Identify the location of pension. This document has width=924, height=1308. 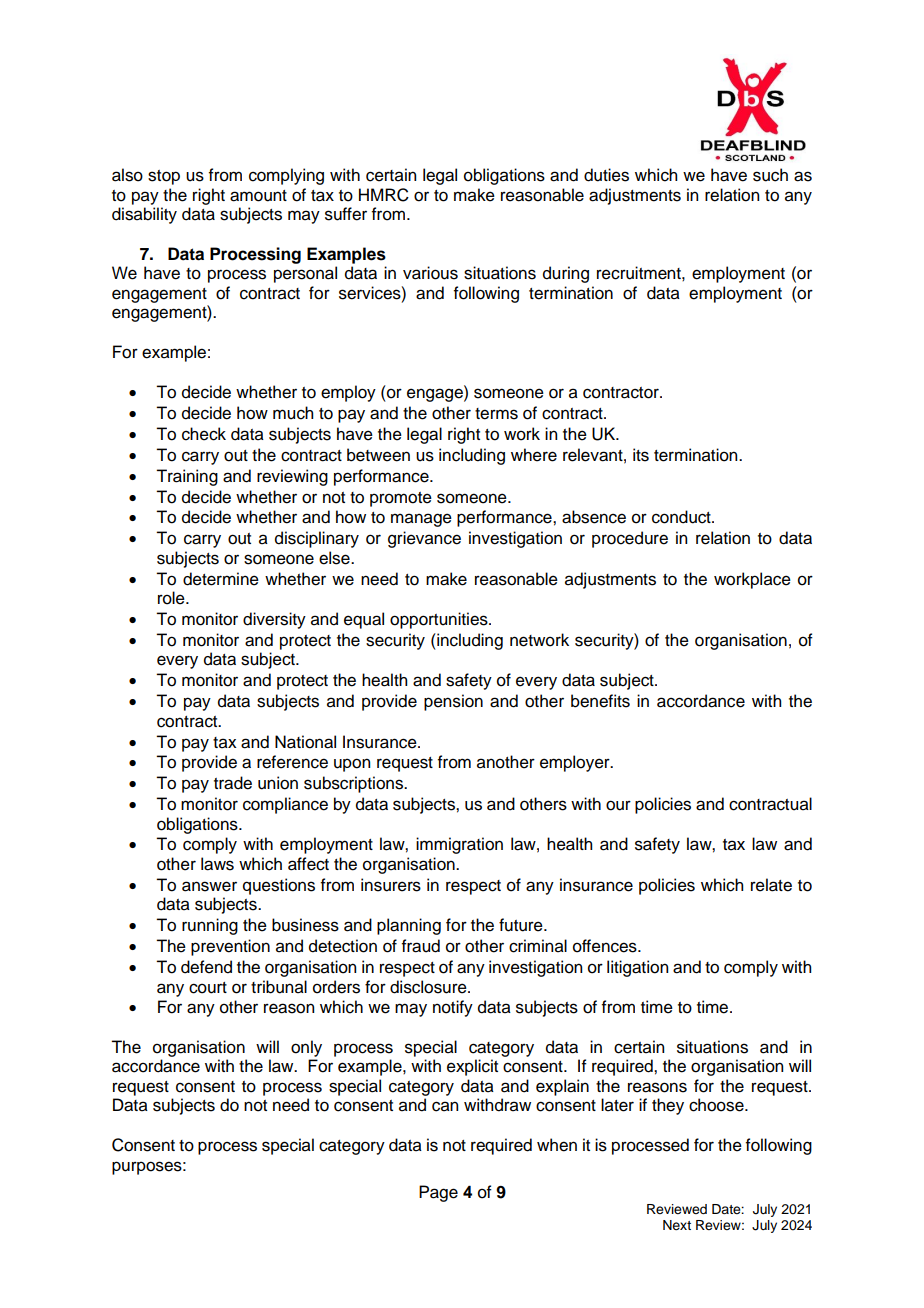
(453, 702).
